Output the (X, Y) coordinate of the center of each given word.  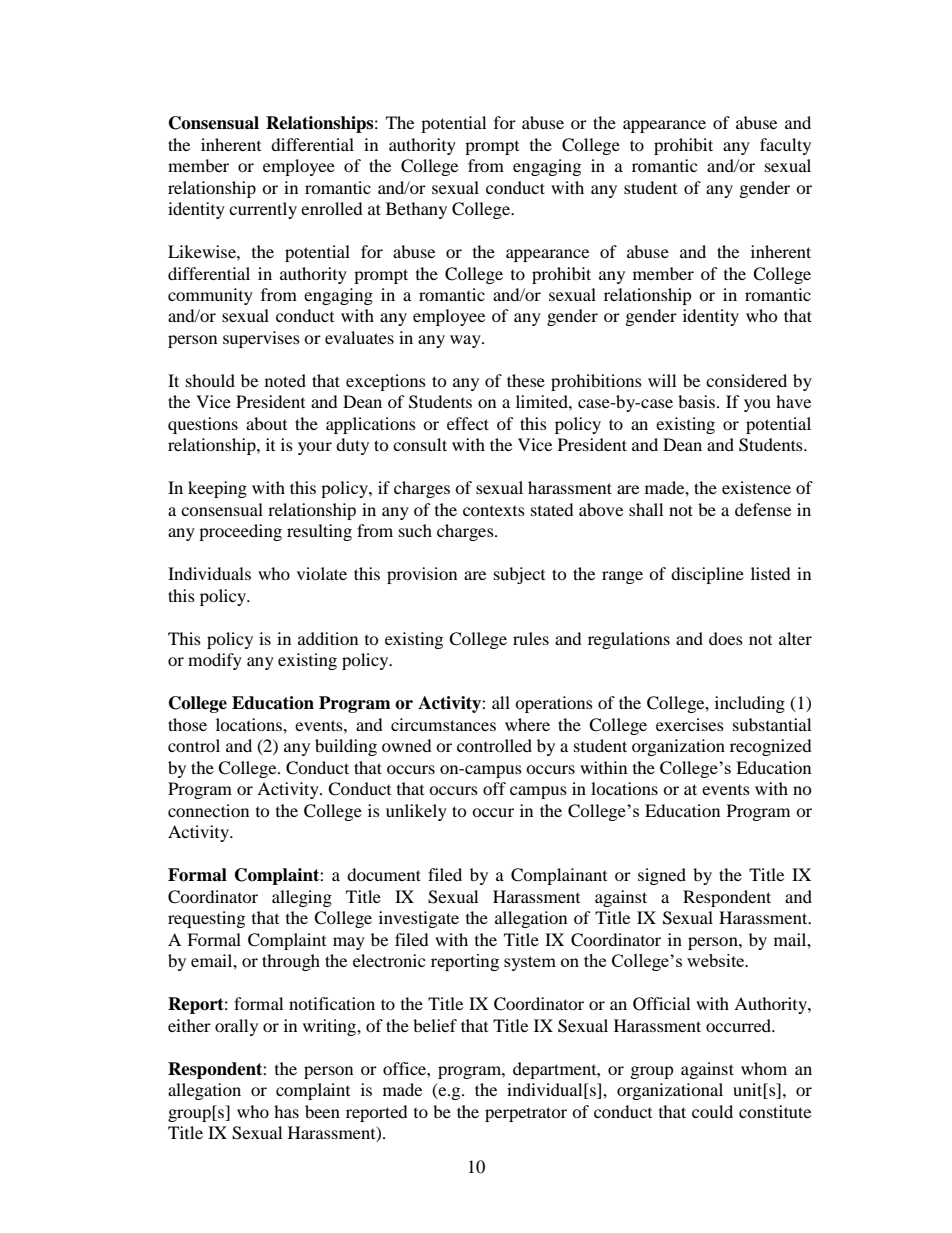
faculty (785, 146)
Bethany (416, 210)
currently (263, 210)
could (712, 1111)
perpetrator (526, 1114)
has (286, 1111)
